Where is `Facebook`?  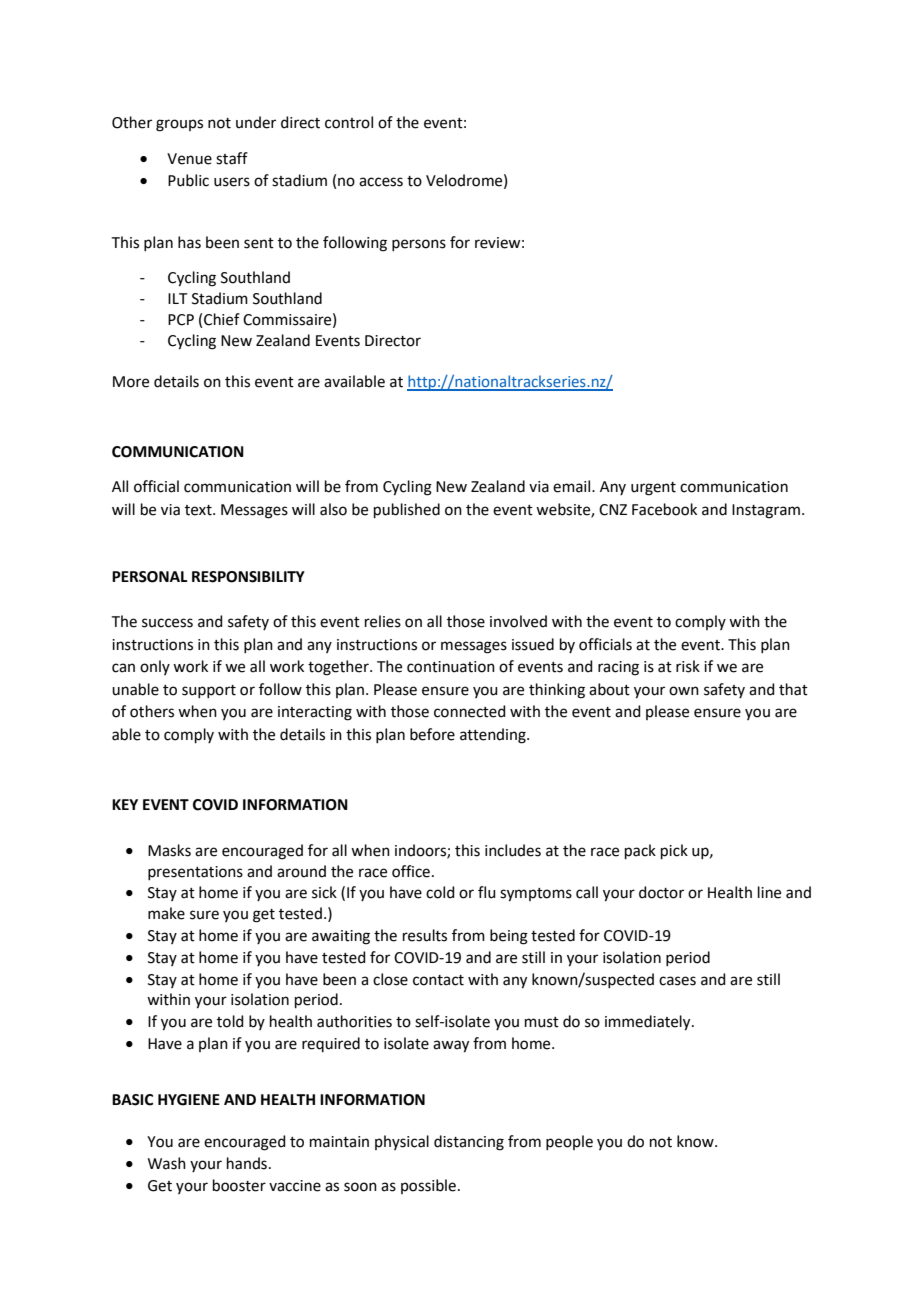 Facebook is located at coordinates (664, 509).
